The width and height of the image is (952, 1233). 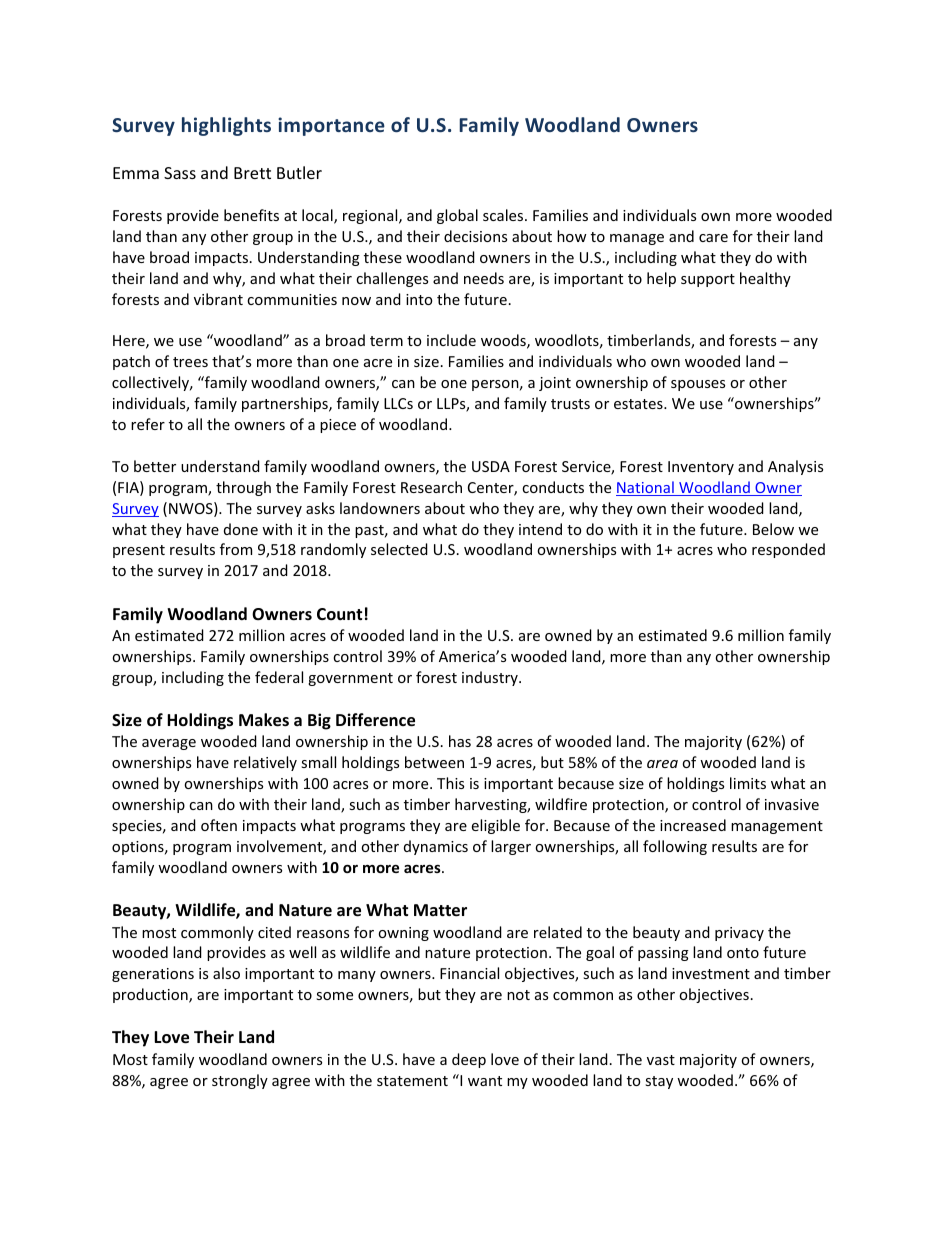 I want to click on strongly, so click(x=240, y=1081).
